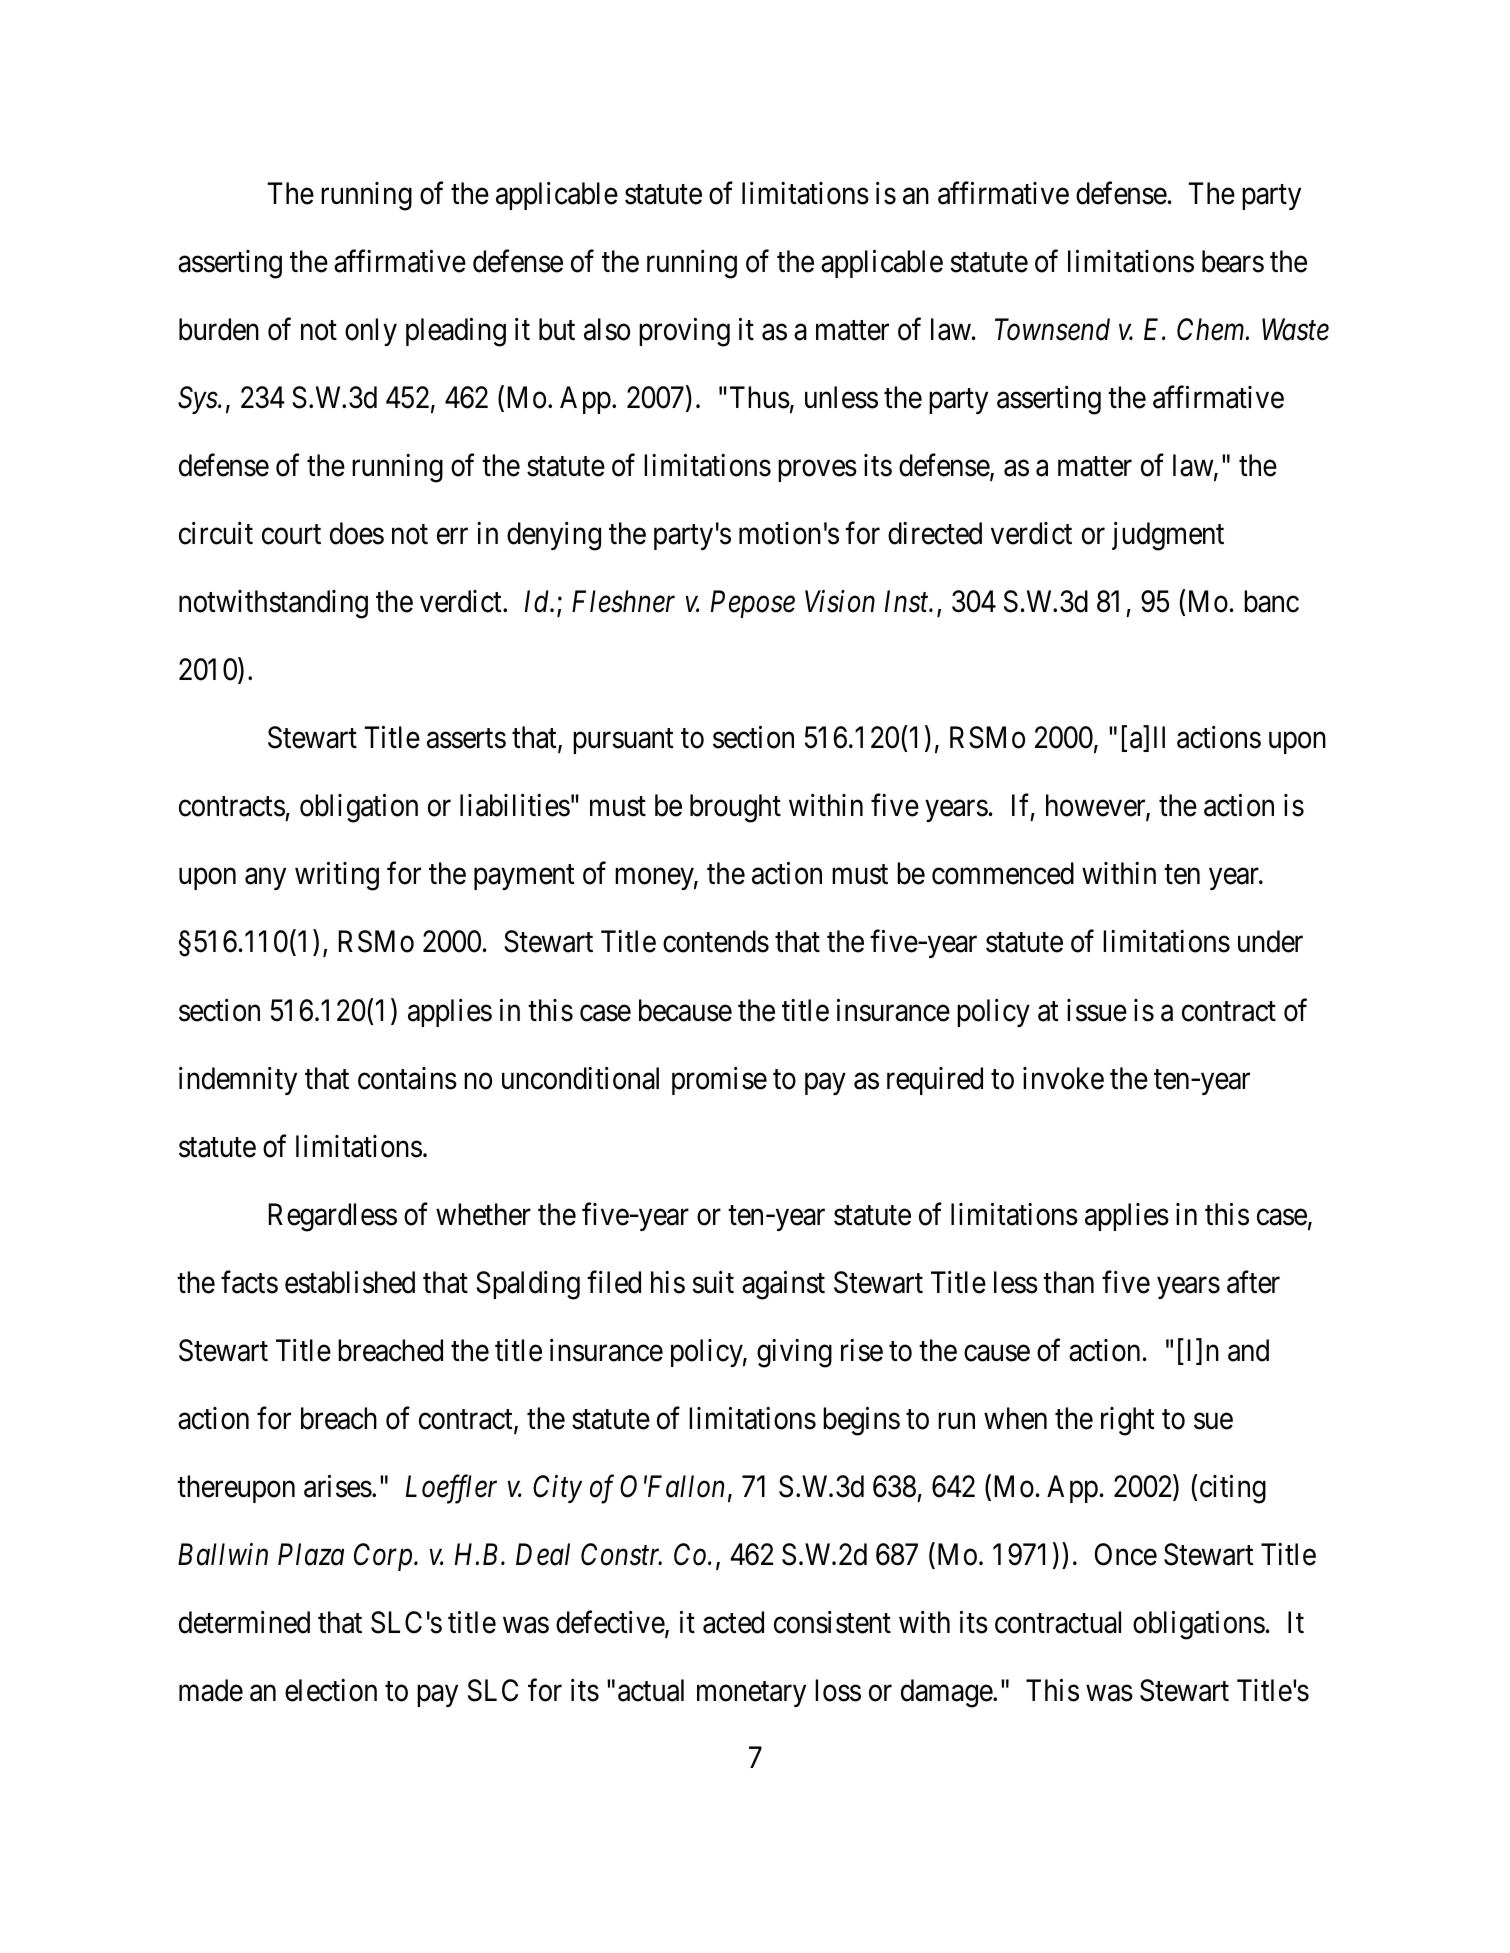  Describe the element at coordinates (794, 1353) in the document. I see `giving` at that location.
